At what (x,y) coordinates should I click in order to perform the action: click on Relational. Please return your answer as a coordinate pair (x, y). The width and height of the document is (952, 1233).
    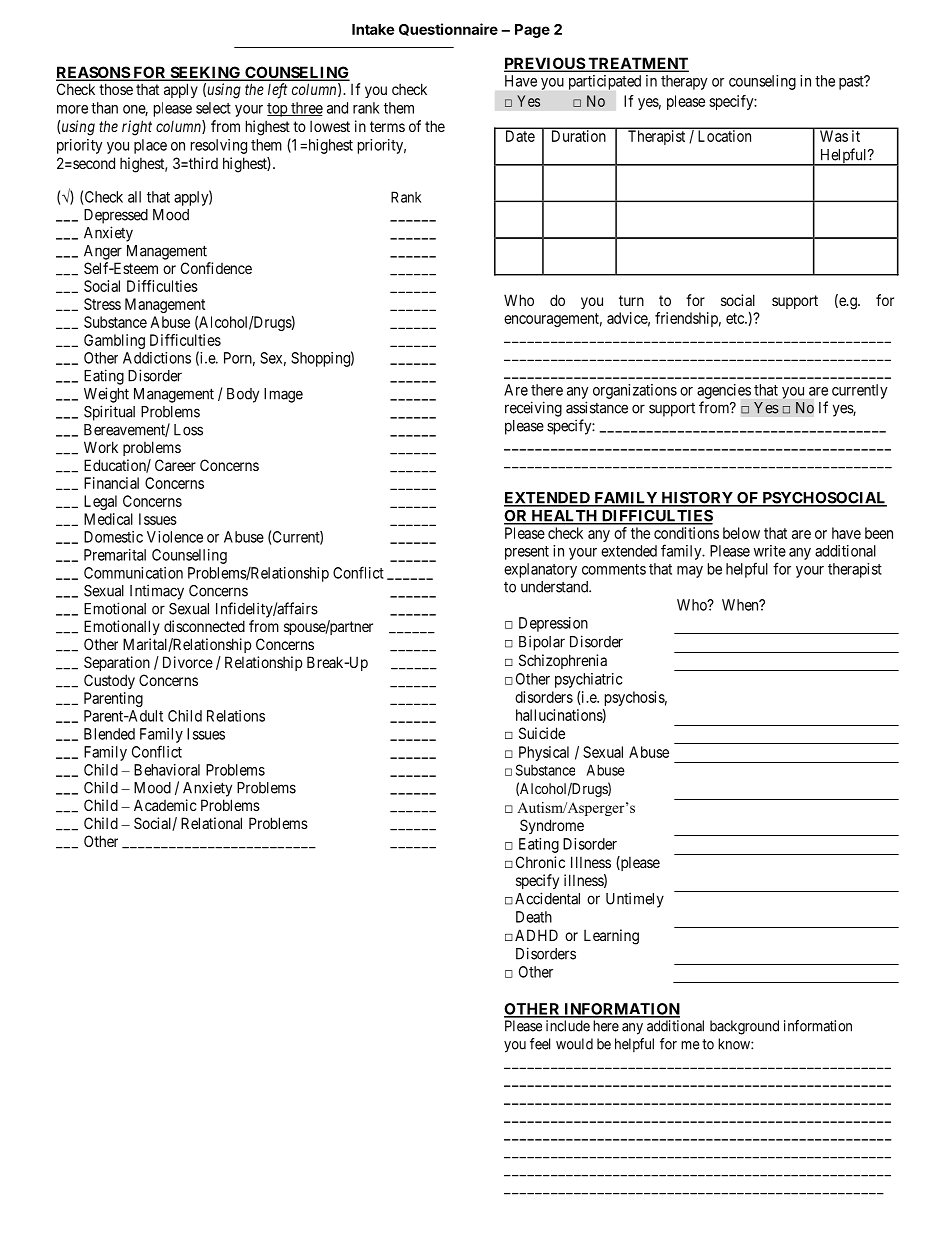
    Looking at the image, I should click on (211, 823).
